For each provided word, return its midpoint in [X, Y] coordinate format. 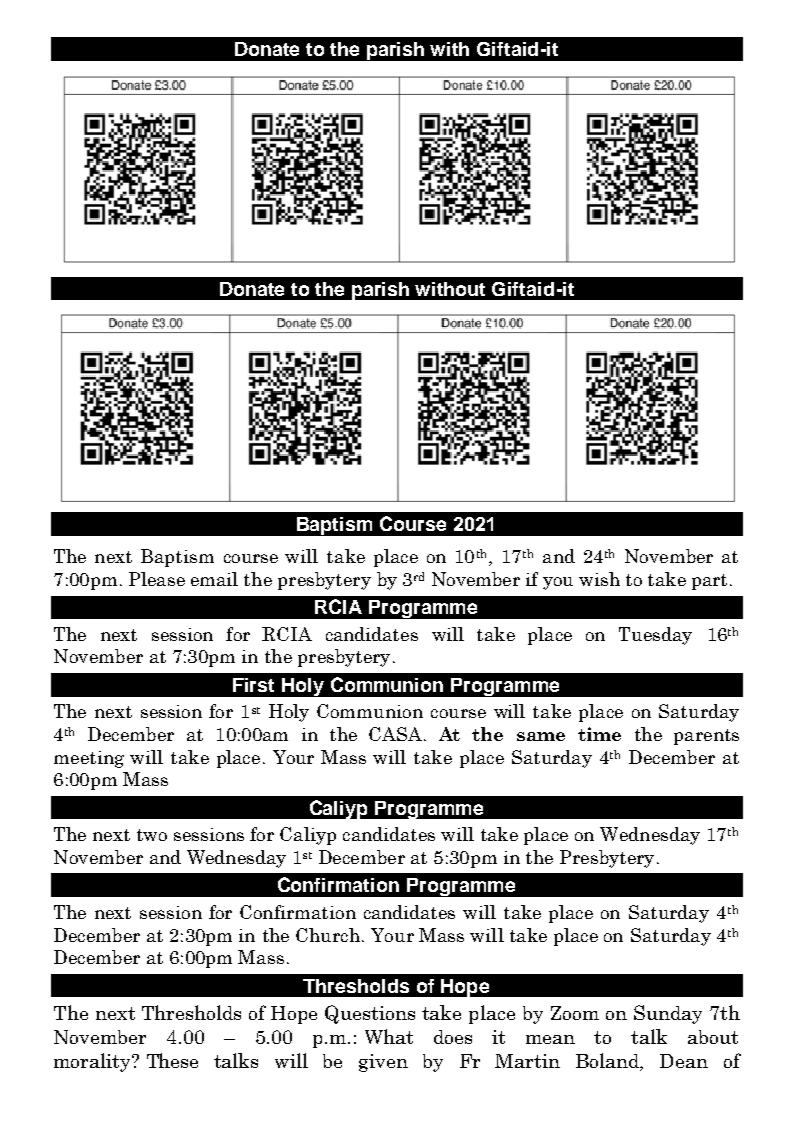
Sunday [668, 1014]
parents [706, 737]
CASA [395, 734]
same [541, 736]
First [253, 685]
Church [328, 935]
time [599, 734]
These [172, 1060]
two [152, 835]
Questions [370, 1014]
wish [599, 579]
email [214, 579]
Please [157, 579]
